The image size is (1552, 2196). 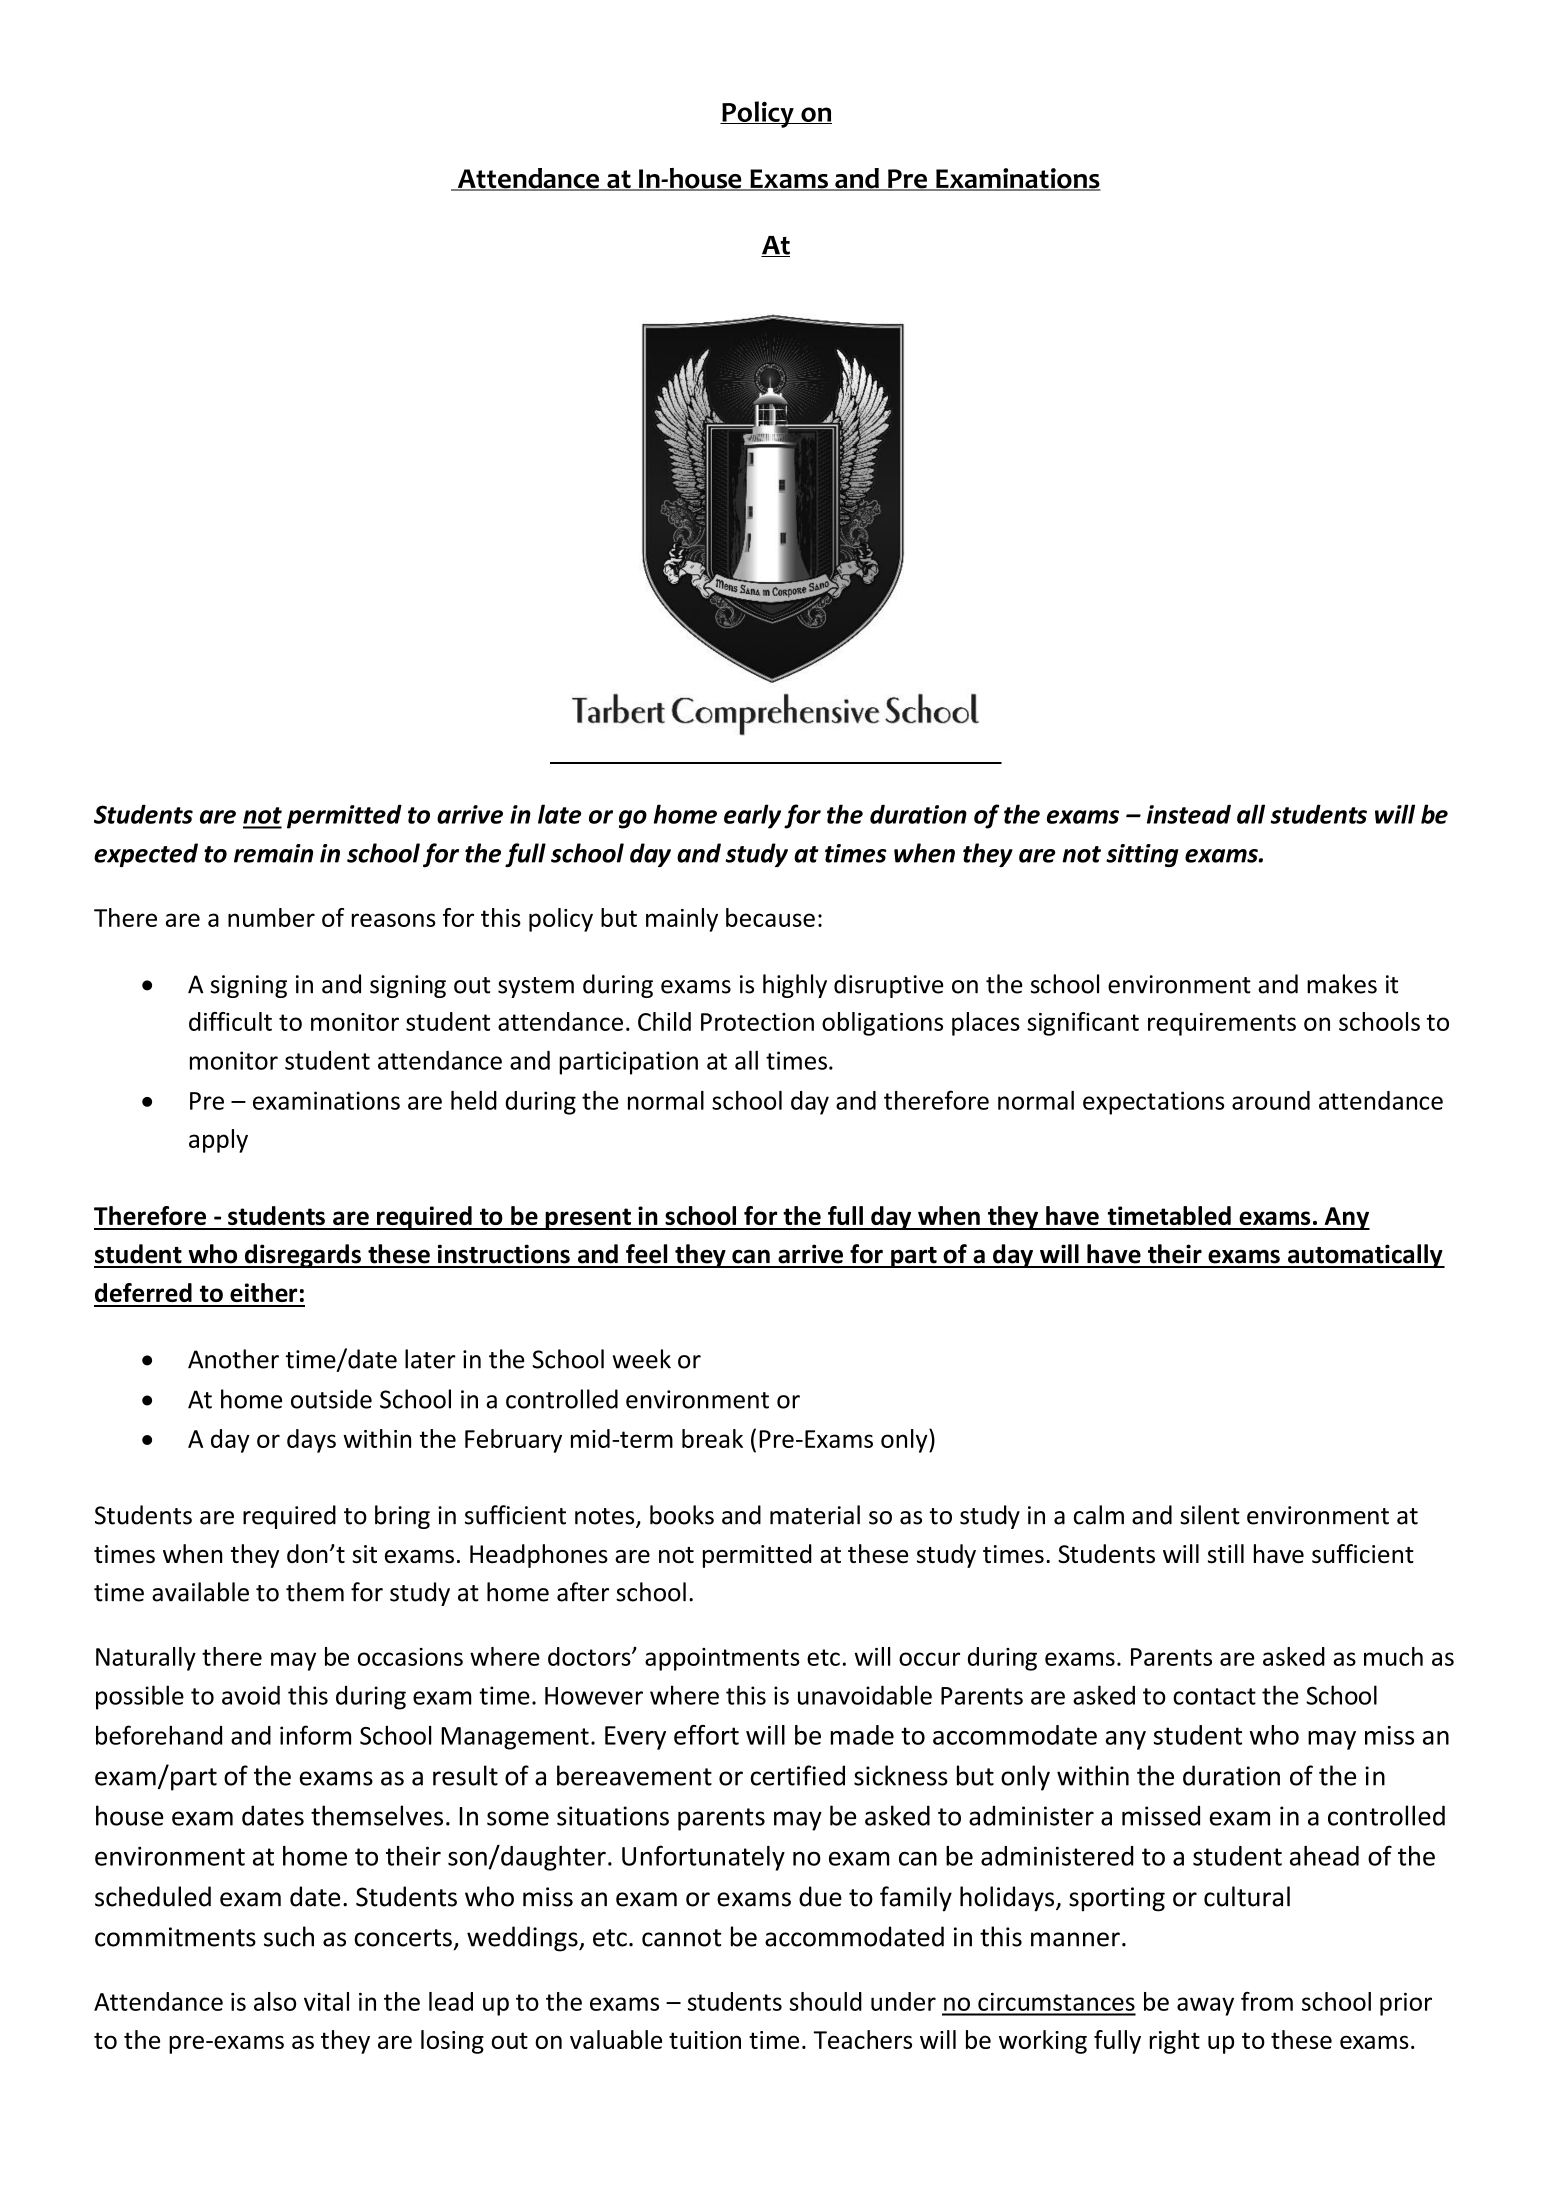 I want to click on still, so click(x=1226, y=1553).
